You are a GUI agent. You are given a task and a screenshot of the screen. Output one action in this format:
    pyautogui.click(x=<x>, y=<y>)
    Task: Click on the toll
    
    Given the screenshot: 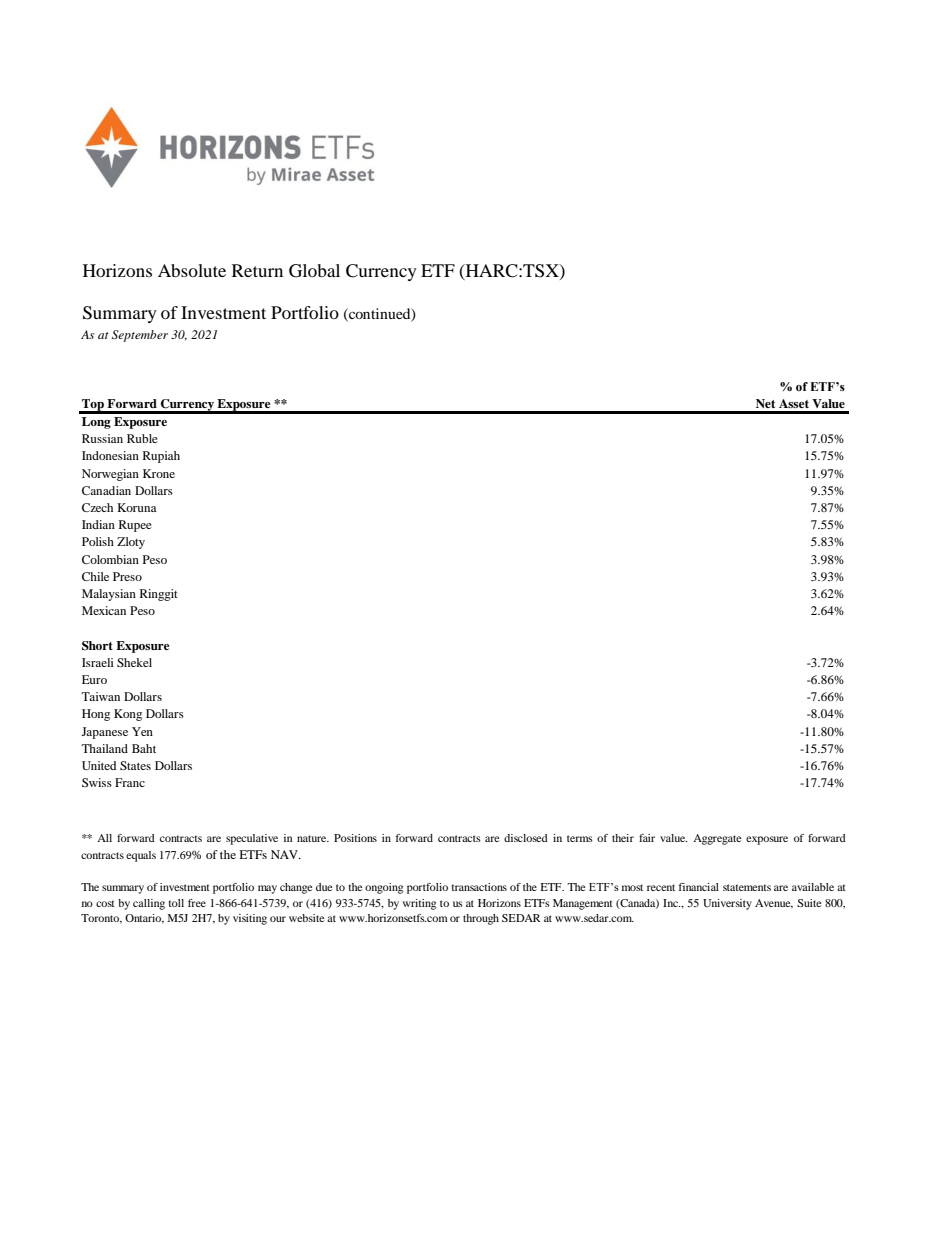 What is the action you would take?
    pyautogui.click(x=176, y=903)
